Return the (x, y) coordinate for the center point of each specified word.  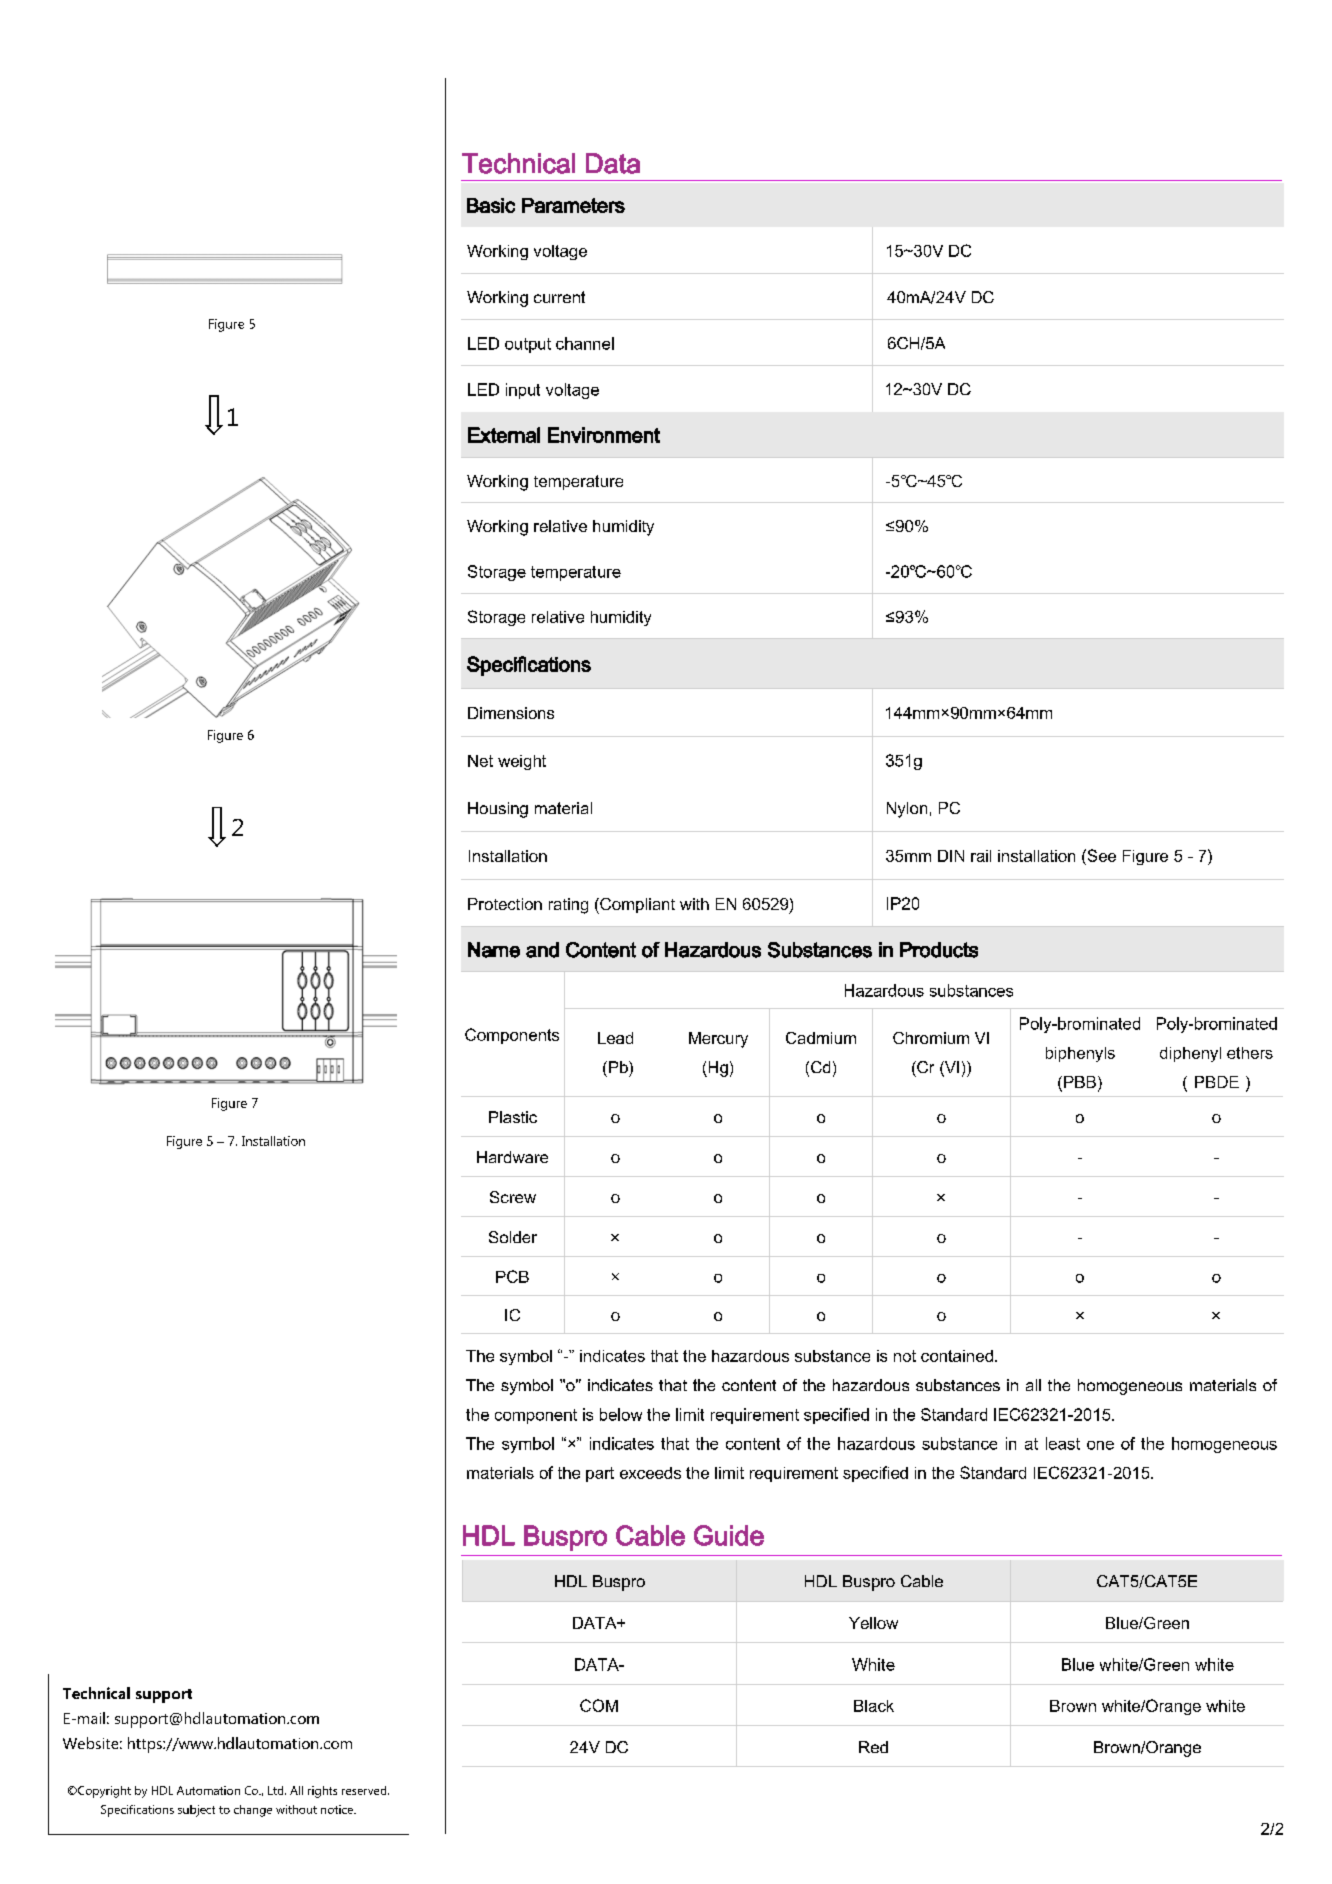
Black (874, 1706)
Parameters (573, 205)
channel (585, 343)
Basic (491, 205)
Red (873, 1747)
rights (322, 1792)
